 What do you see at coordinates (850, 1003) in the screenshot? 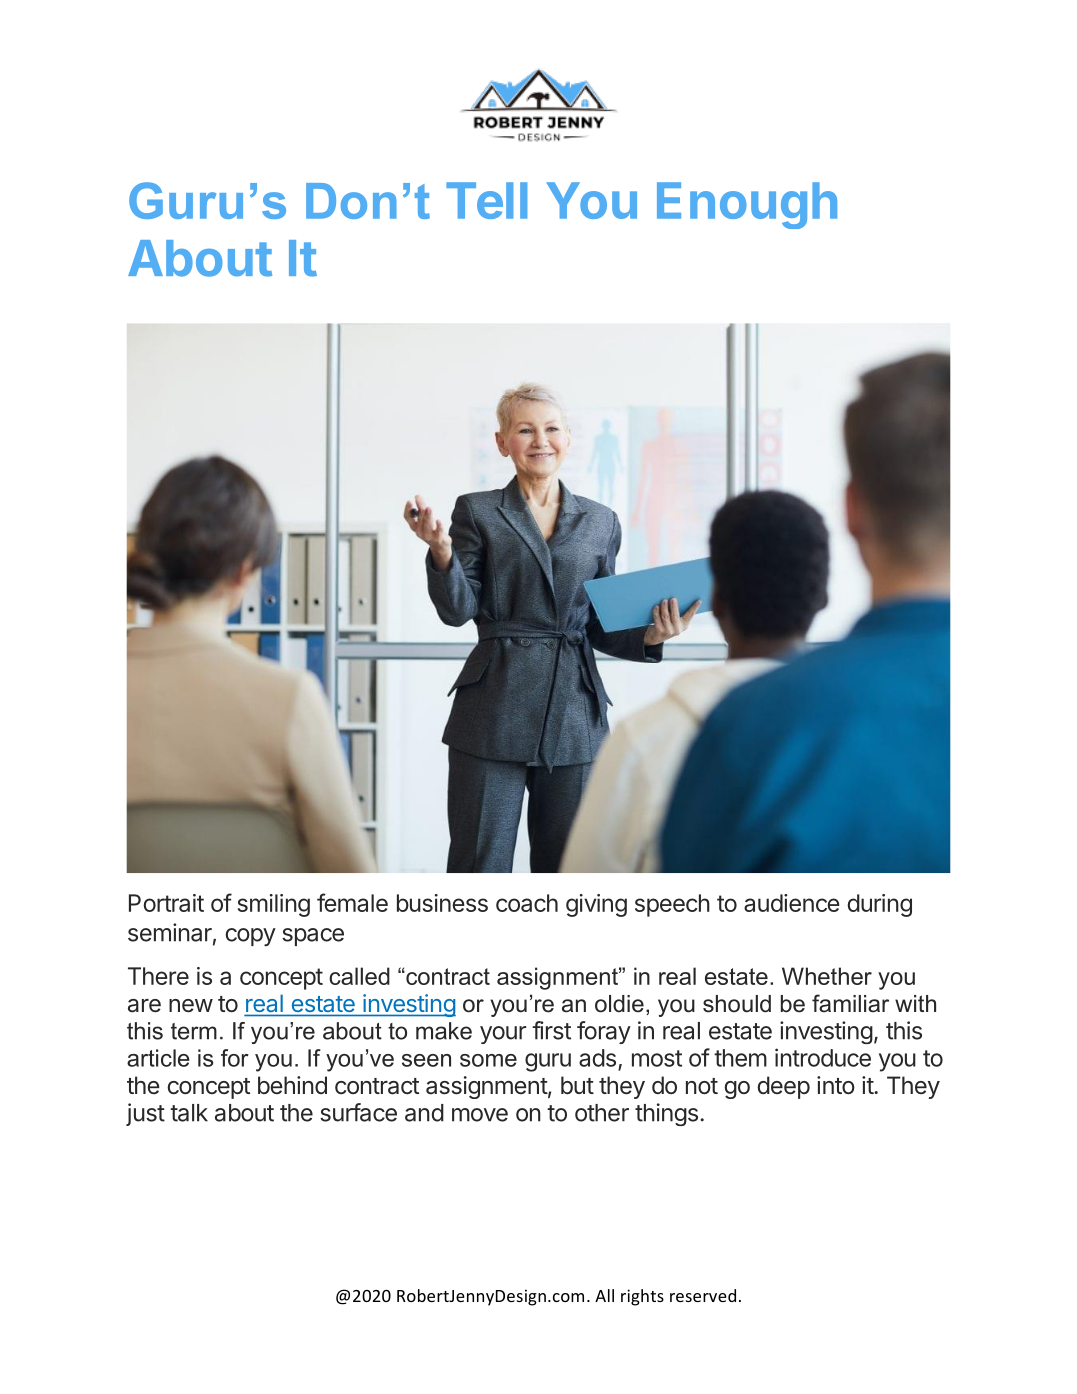
I see `familiar` at bounding box center [850, 1003].
